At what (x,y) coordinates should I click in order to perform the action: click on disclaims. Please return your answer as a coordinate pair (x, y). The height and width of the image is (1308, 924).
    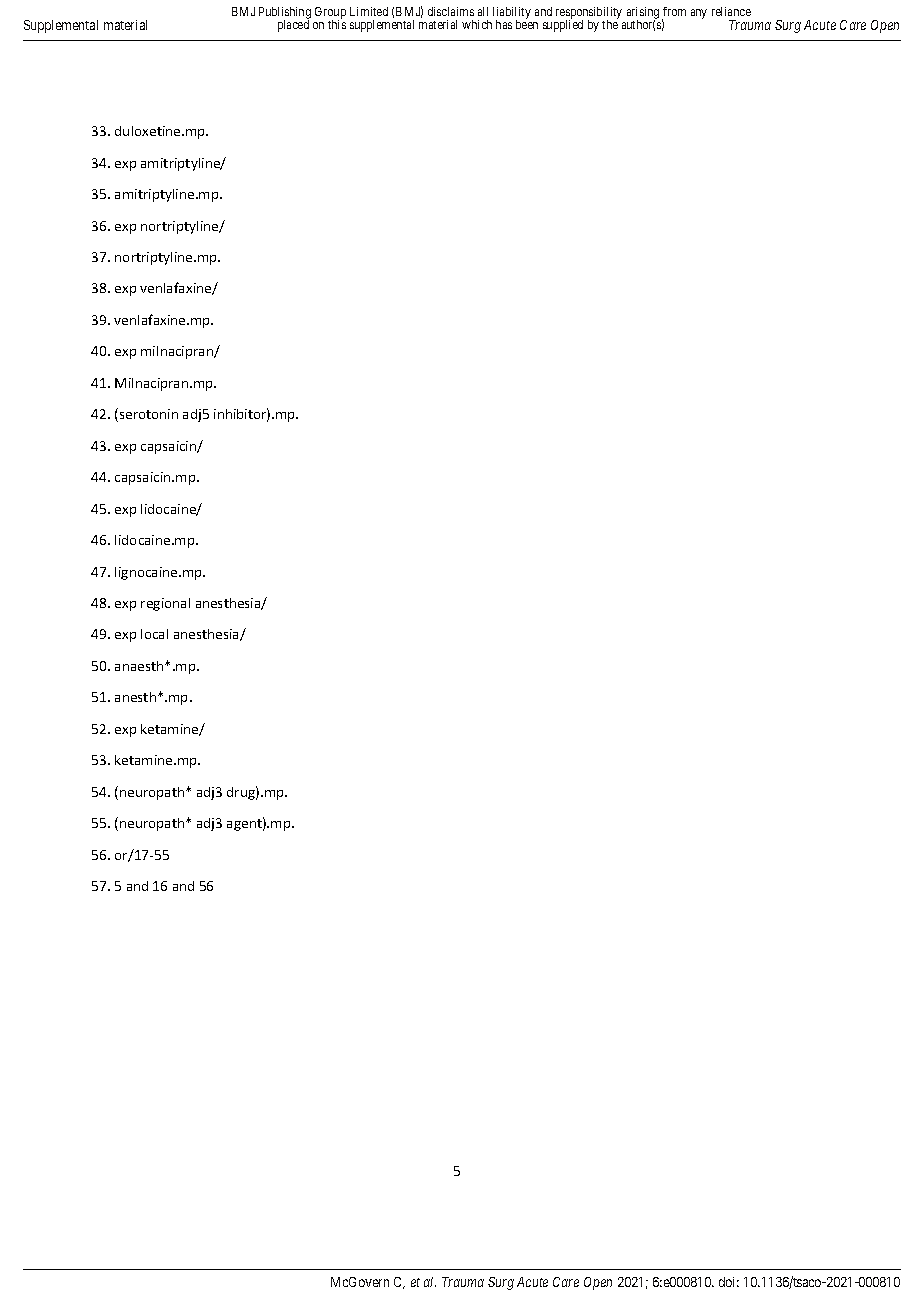
    Looking at the image, I should click on (451, 11).
